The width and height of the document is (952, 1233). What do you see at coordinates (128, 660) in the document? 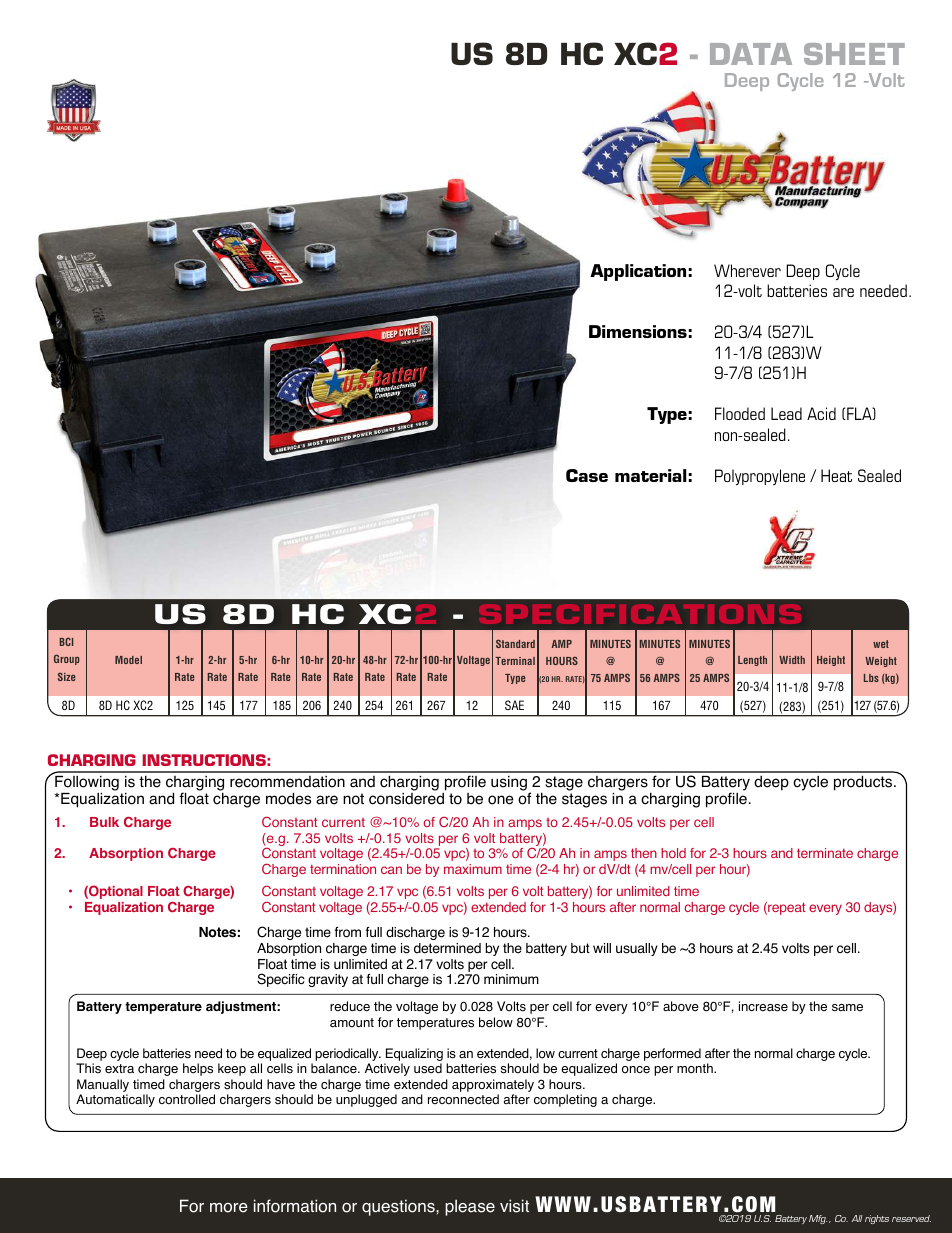
I see `Model` at bounding box center [128, 660].
